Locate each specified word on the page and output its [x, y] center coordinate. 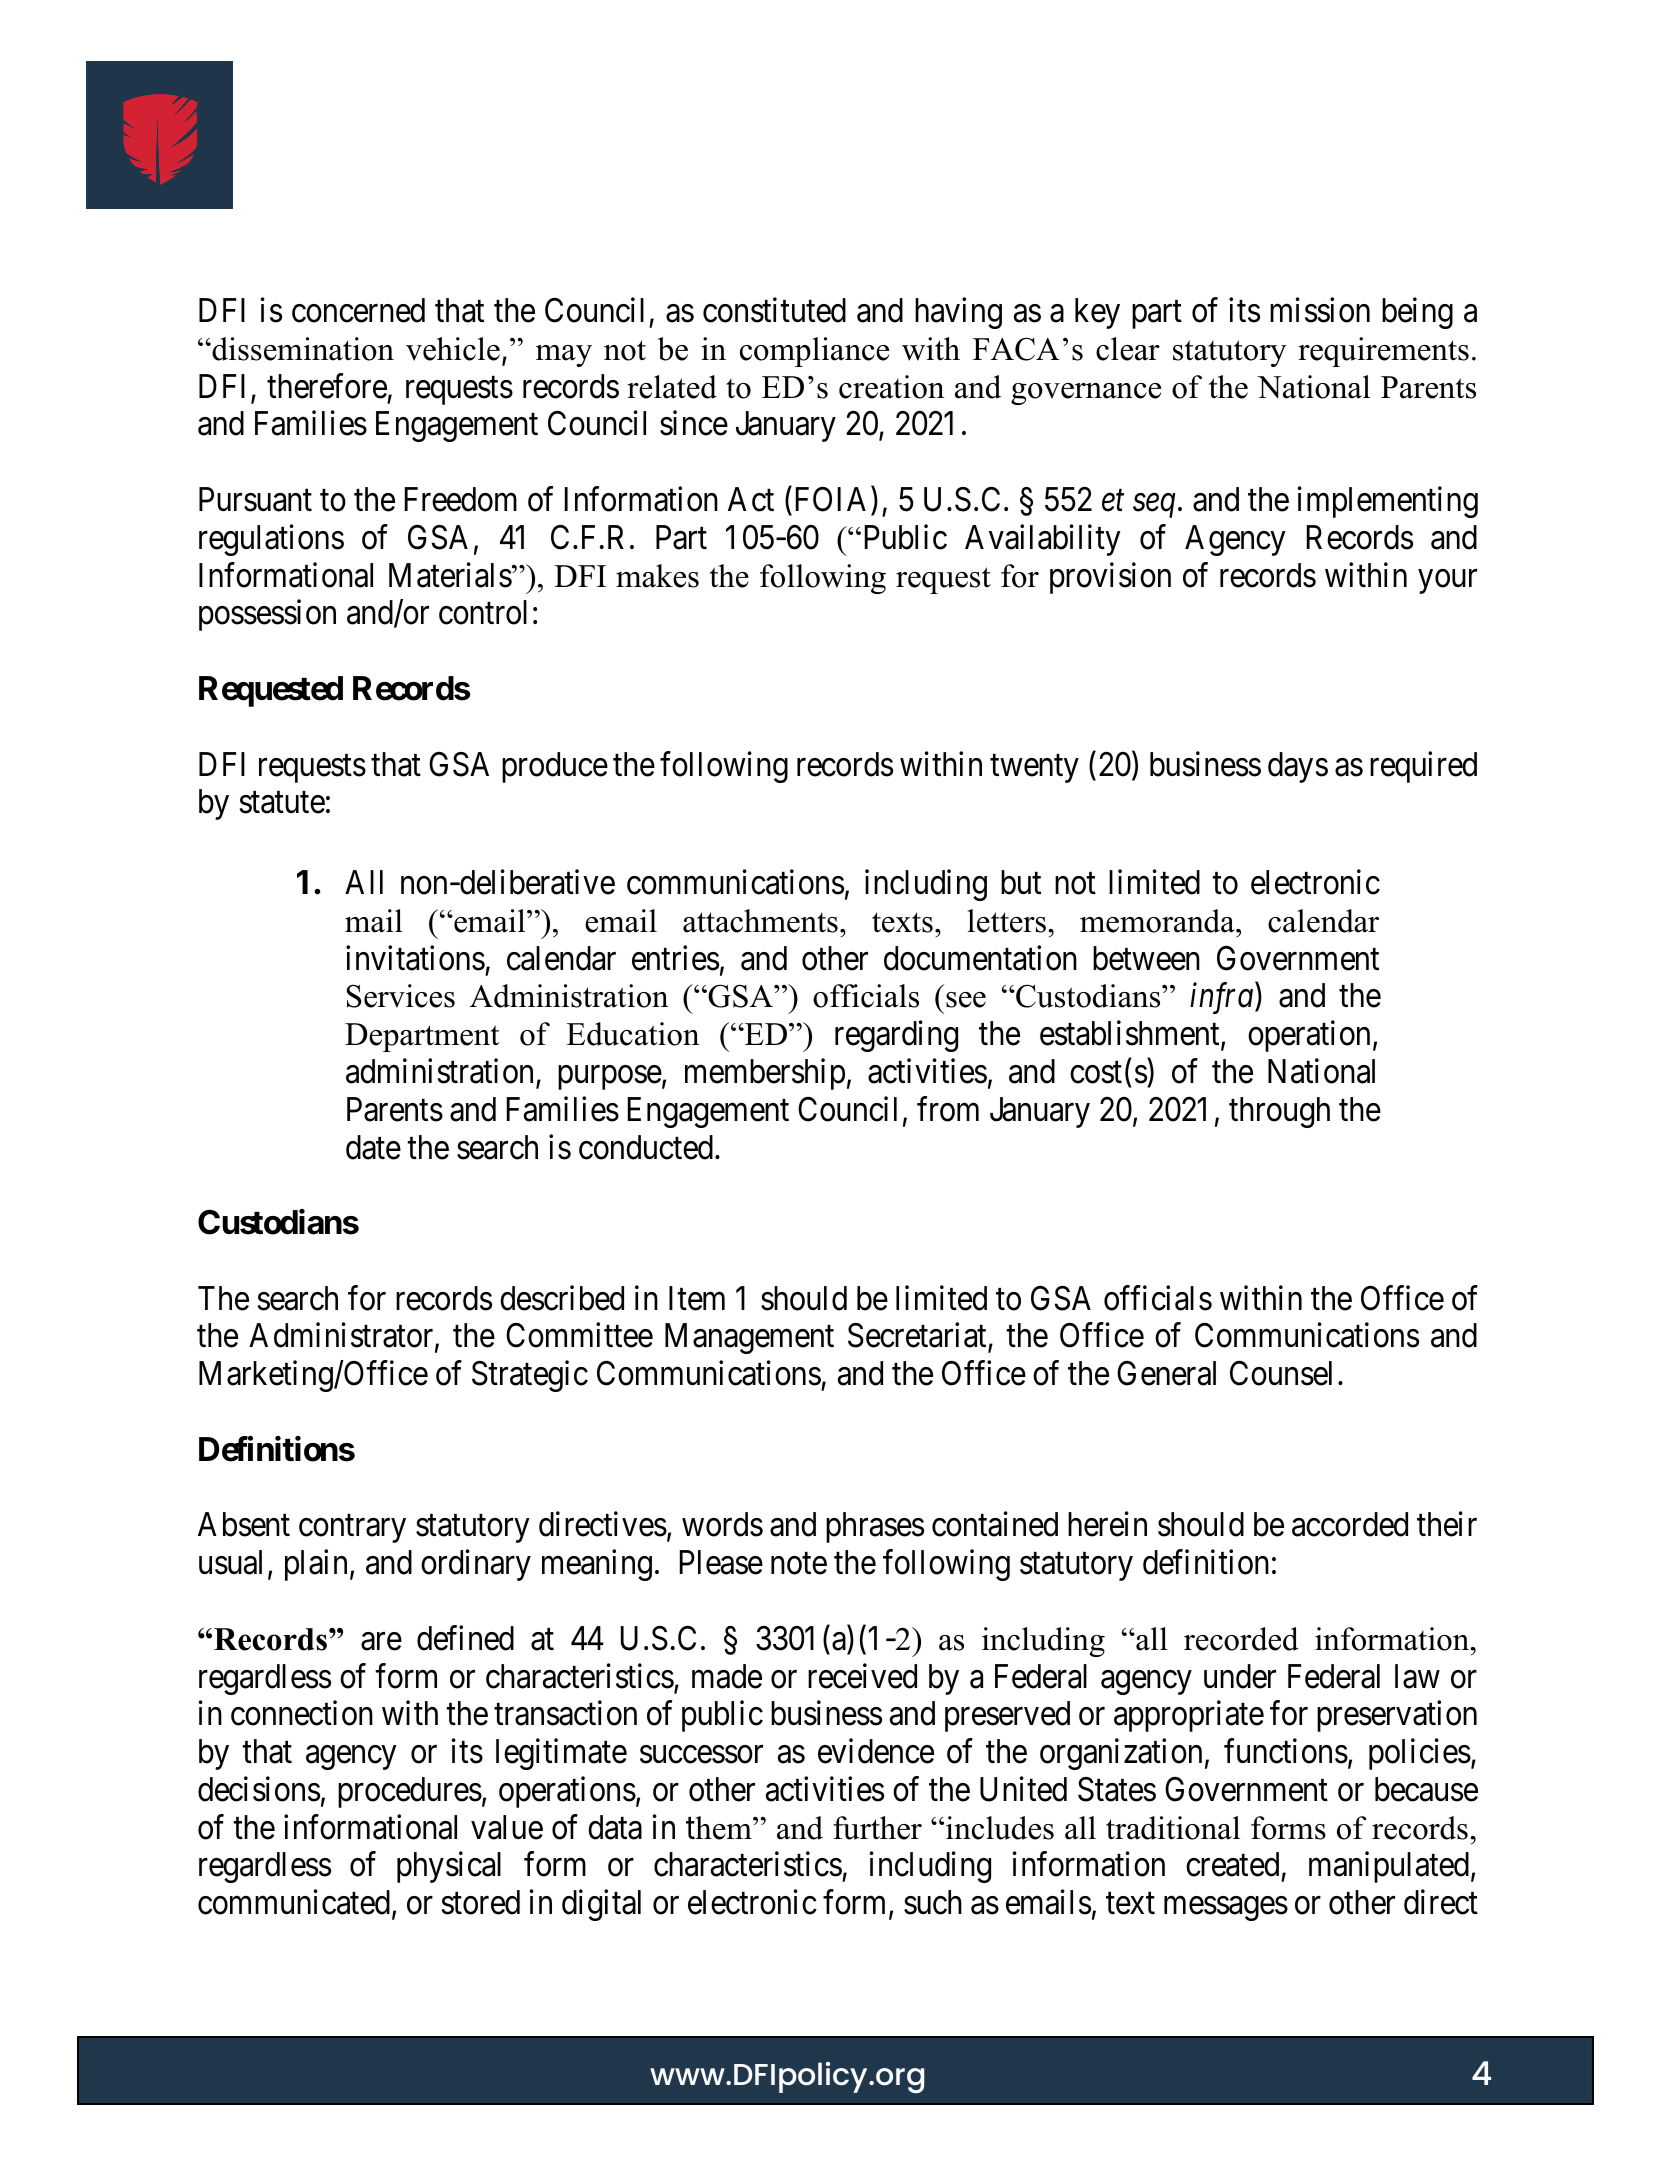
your [1447, 581]
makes [657, 576]
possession [267, 615]
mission [1320, 310]
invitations [415, 958]
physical [449, 1867]
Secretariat [918, 1337]
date [373, 1147]
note [799, 1564]
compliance [814, 352]
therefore [327, 386]
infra [1221, 998]
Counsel [1281, 1373]
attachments [760, 921]
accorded [1350, 1524]
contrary [352, 1529]
